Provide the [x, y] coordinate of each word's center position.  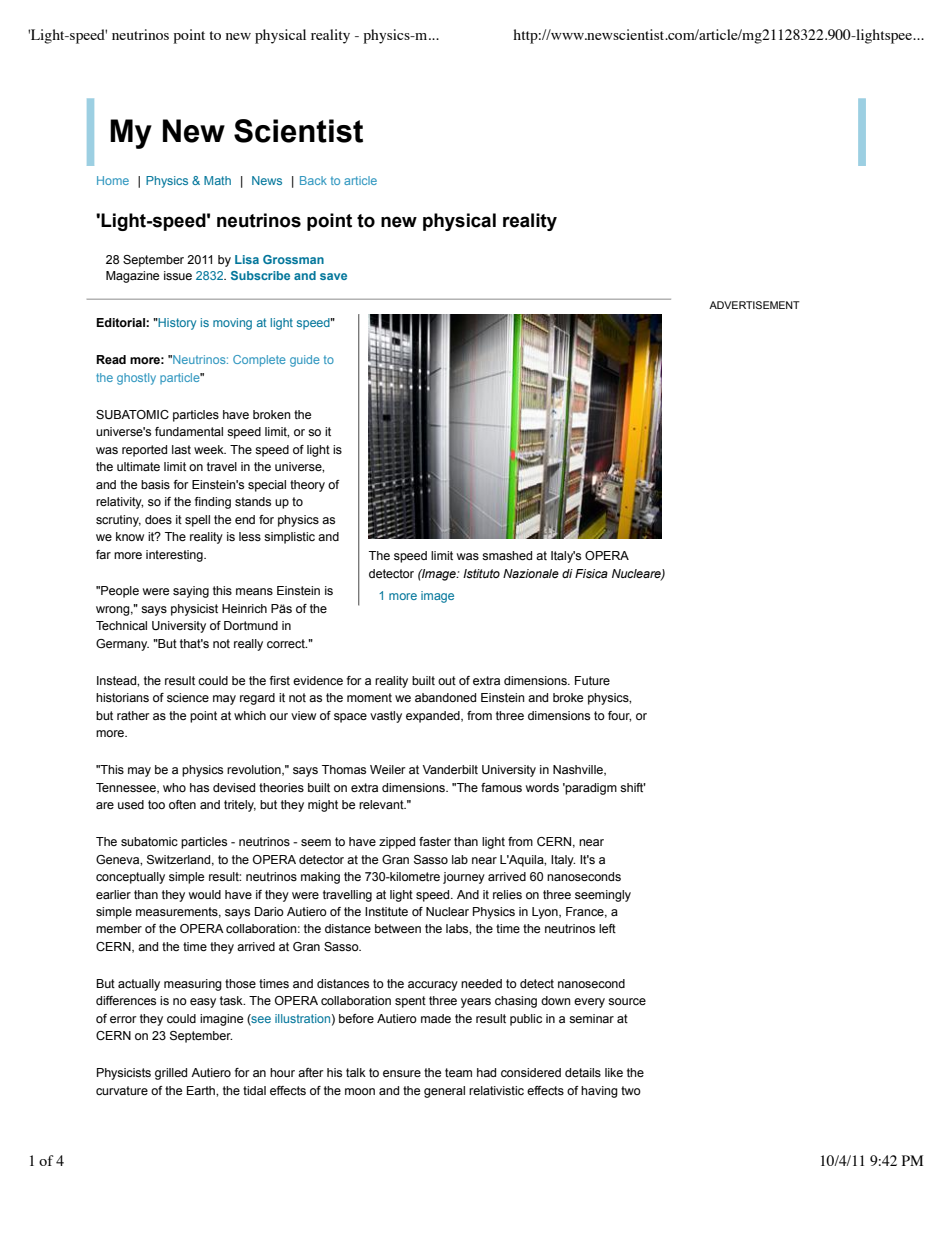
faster [435, 841]
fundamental [189, 431]
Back [313, 180]
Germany [122, 645]
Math [217, 180]
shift [633, 787]
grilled [171, 1074]
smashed [507, 555]
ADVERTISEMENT [754, 305]
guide [305, 361]
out [447, 680]
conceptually [130, 878]
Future [592, 680]
